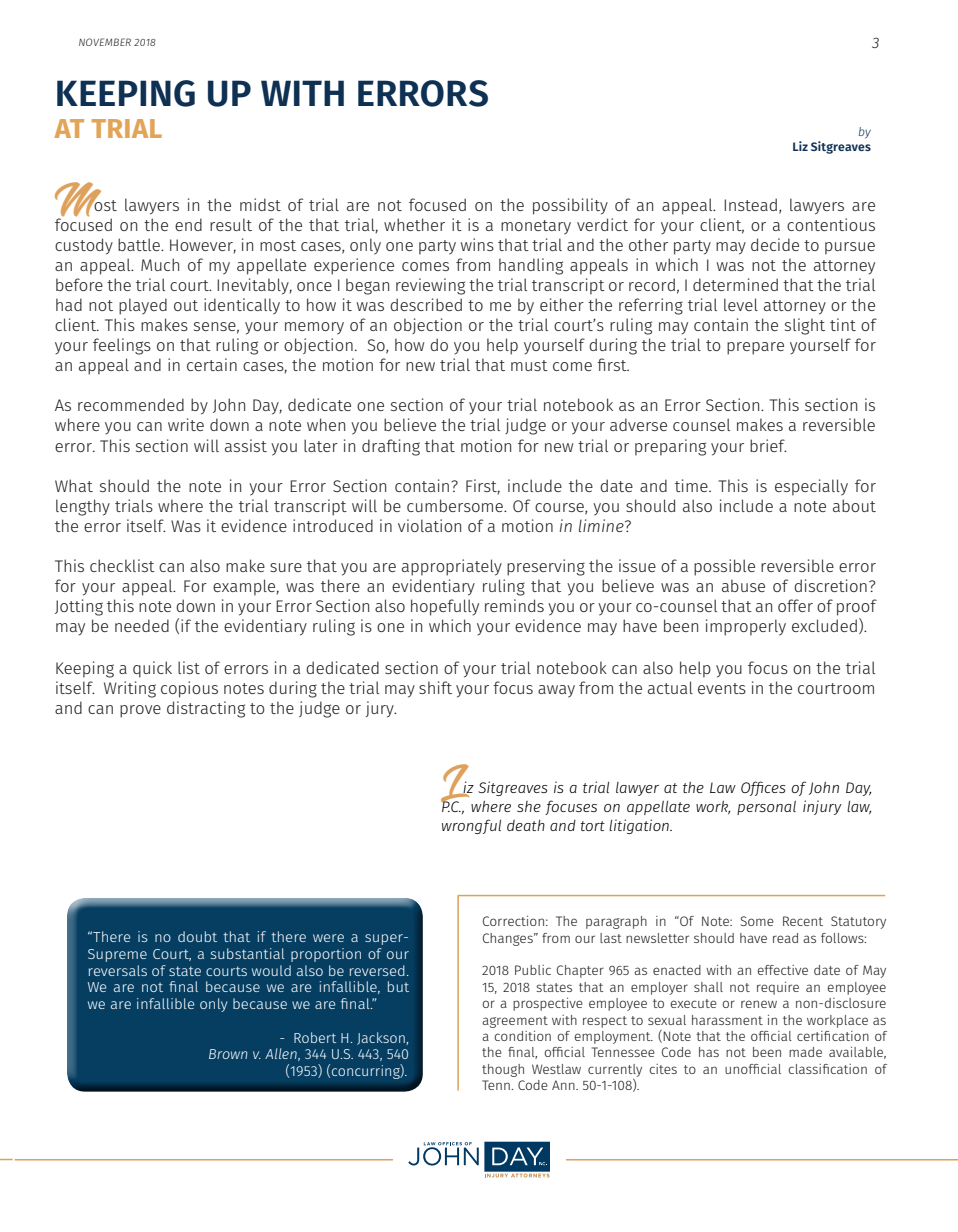 This page has width=958, height=1232. I want to click on appropriately, so click(452, 567).
